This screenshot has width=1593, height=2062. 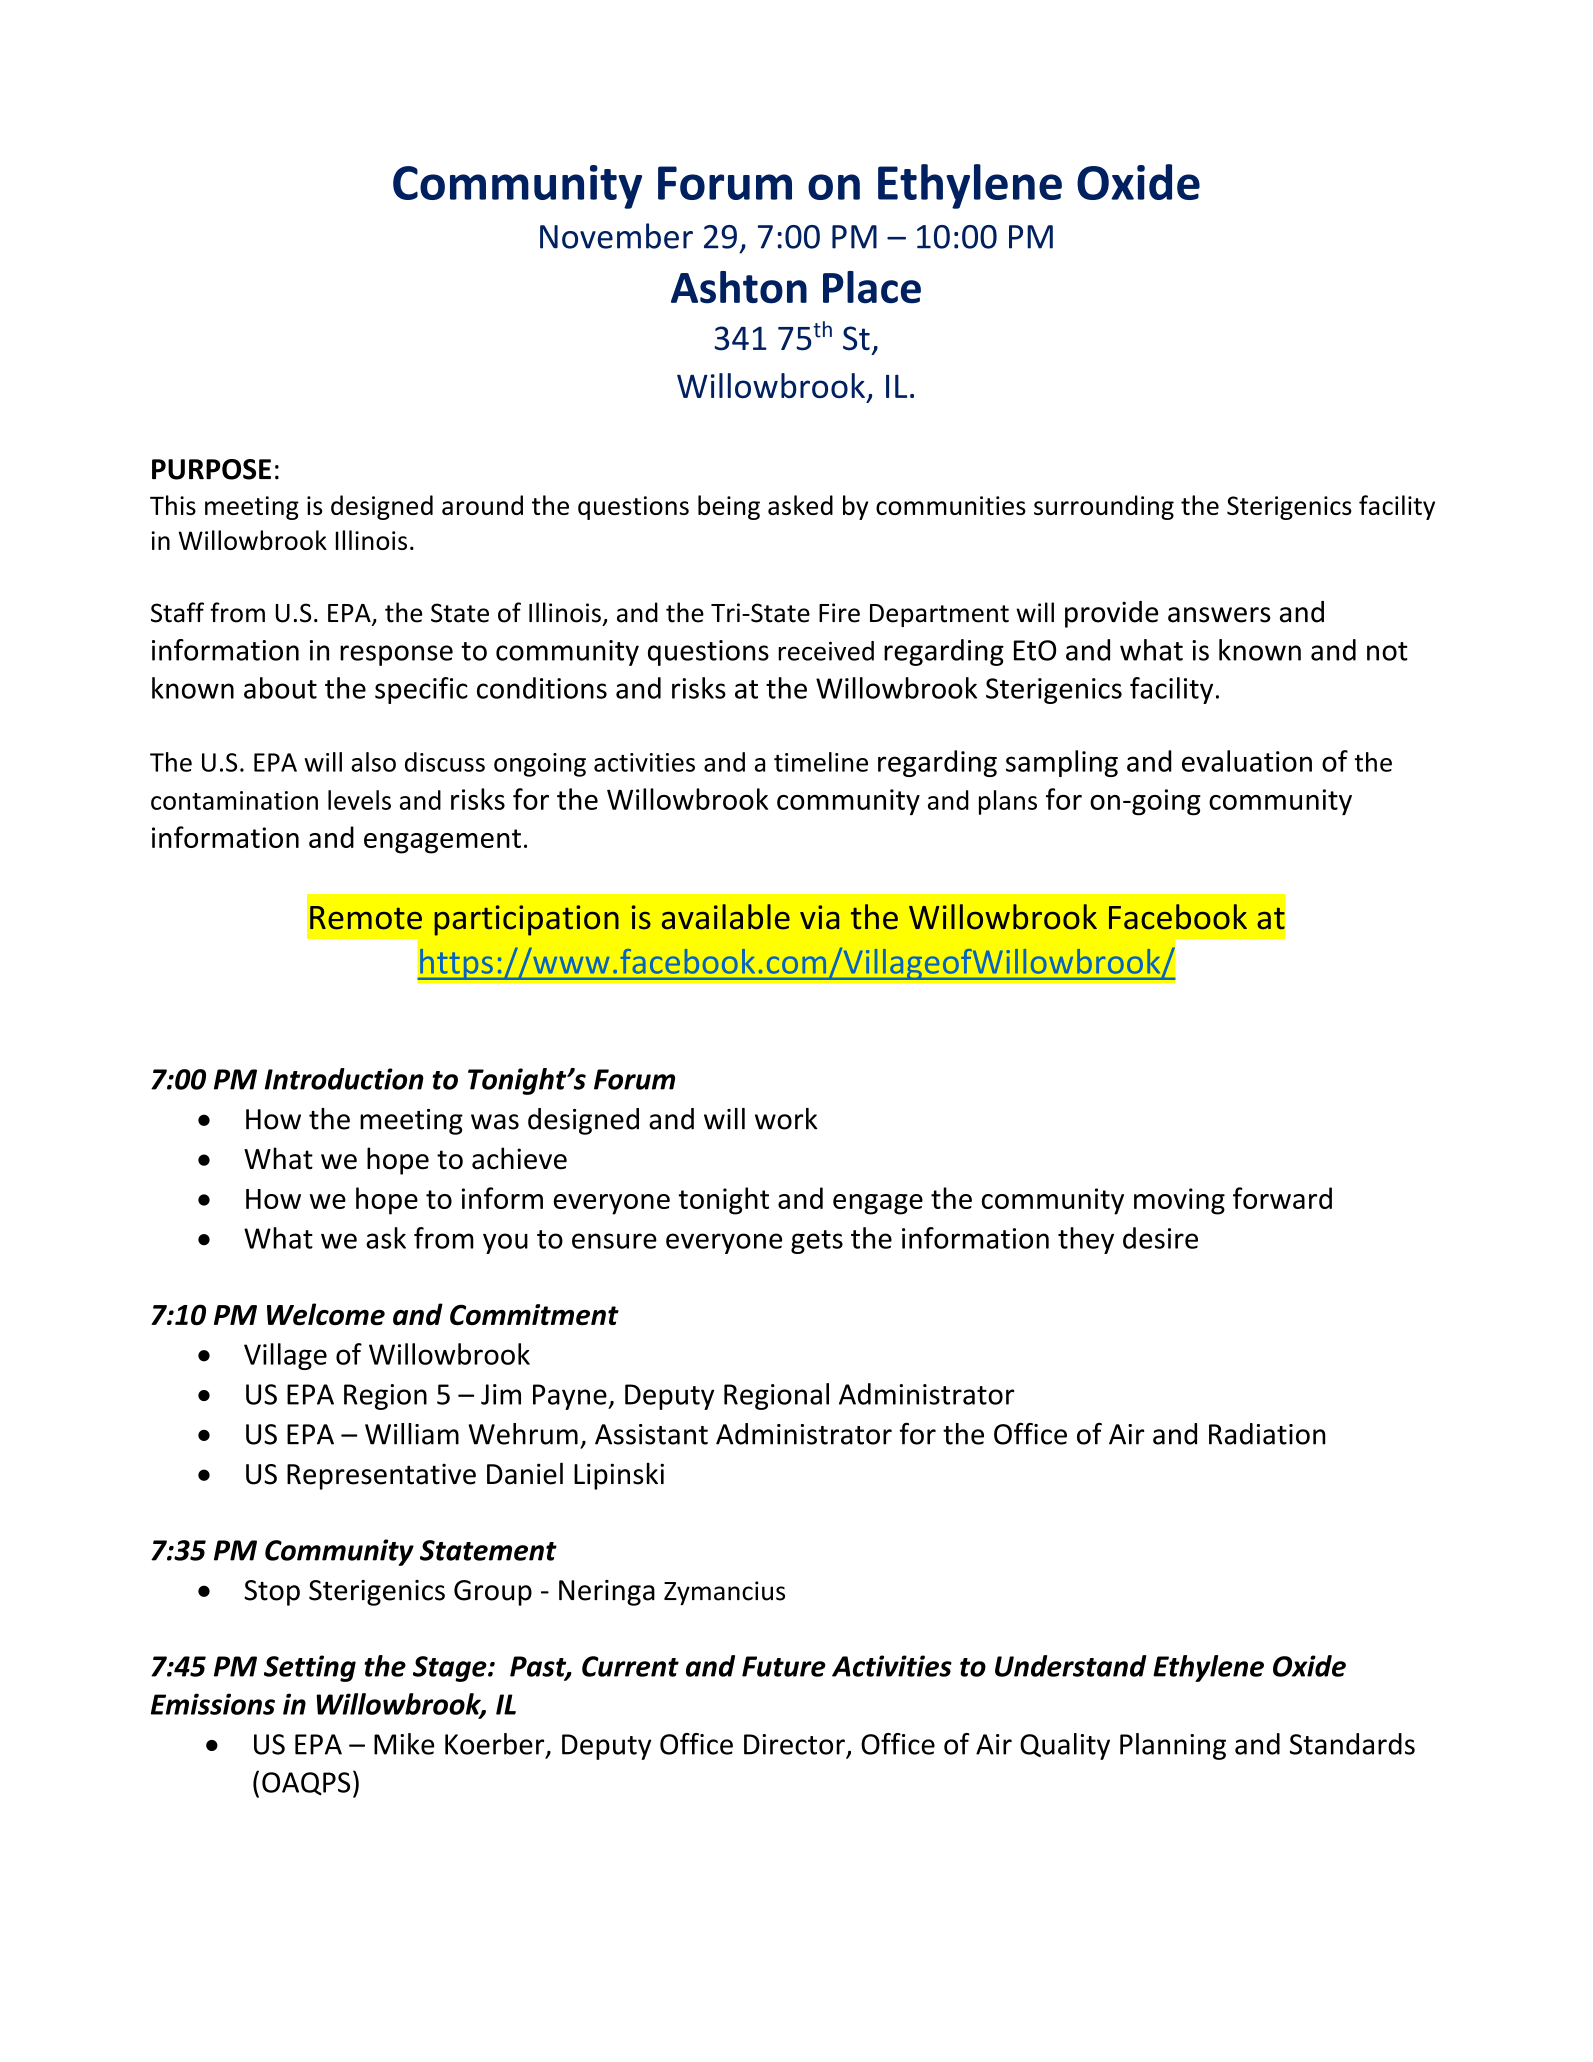 What do you see at coordinates (310, 1668) in the screenshot?
I see `Setting` at bounding box center [310, 1668].
